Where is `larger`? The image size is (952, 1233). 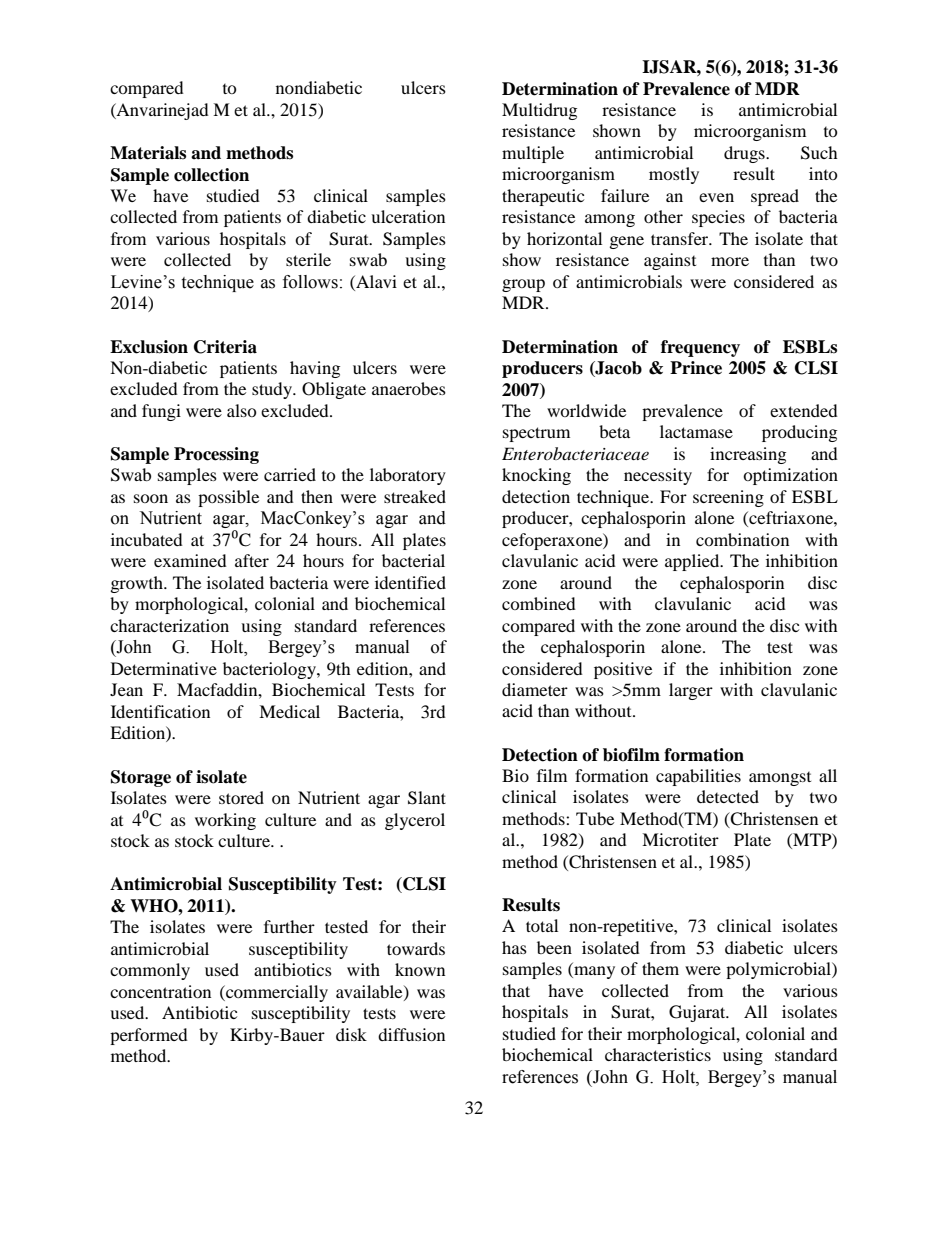 larger is located at coordinates (691, 691).
